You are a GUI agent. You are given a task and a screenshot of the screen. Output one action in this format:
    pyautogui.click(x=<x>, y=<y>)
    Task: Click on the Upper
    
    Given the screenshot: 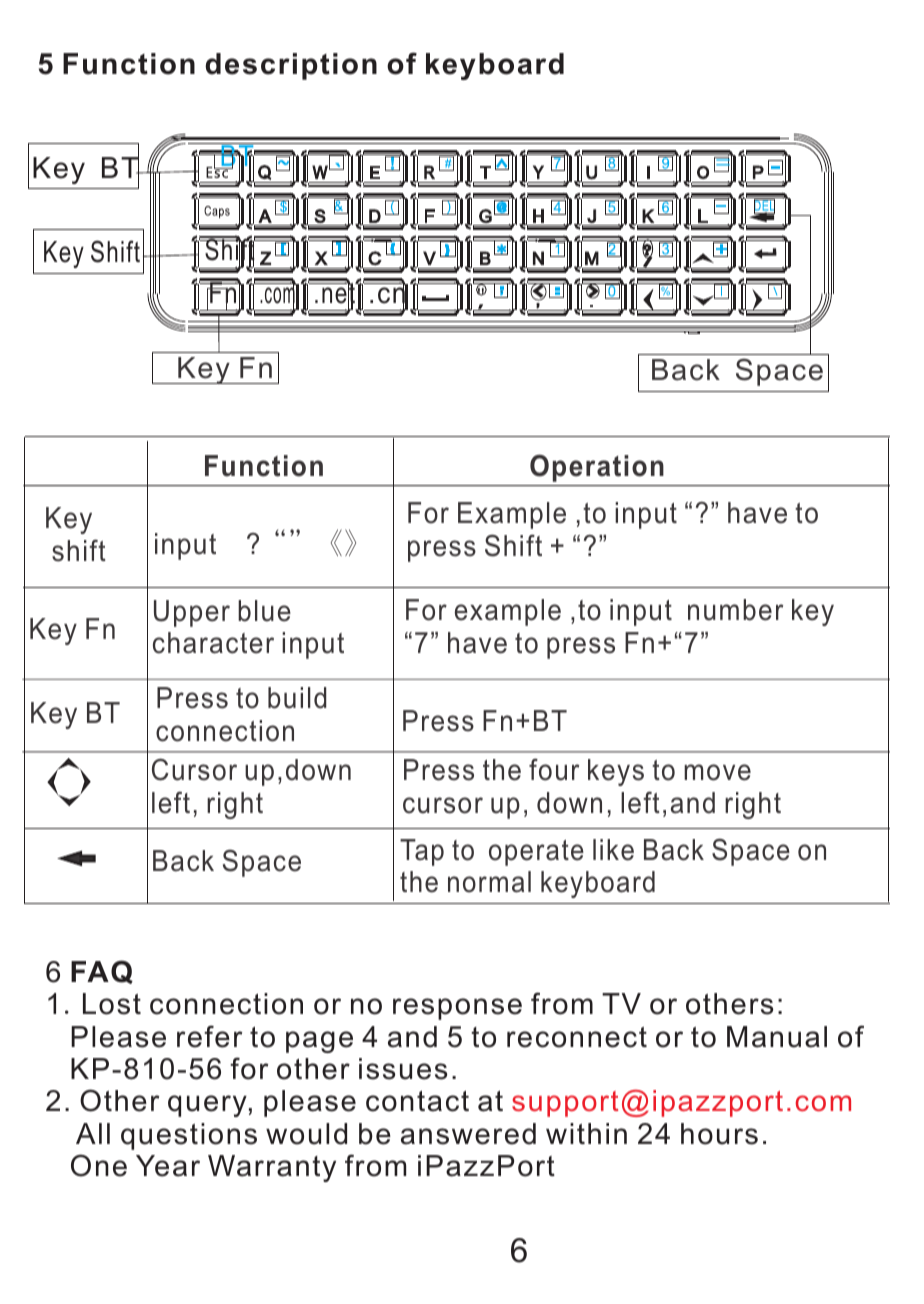 What is the action you would take?
    pyautogui.click(x=192, y=613)
